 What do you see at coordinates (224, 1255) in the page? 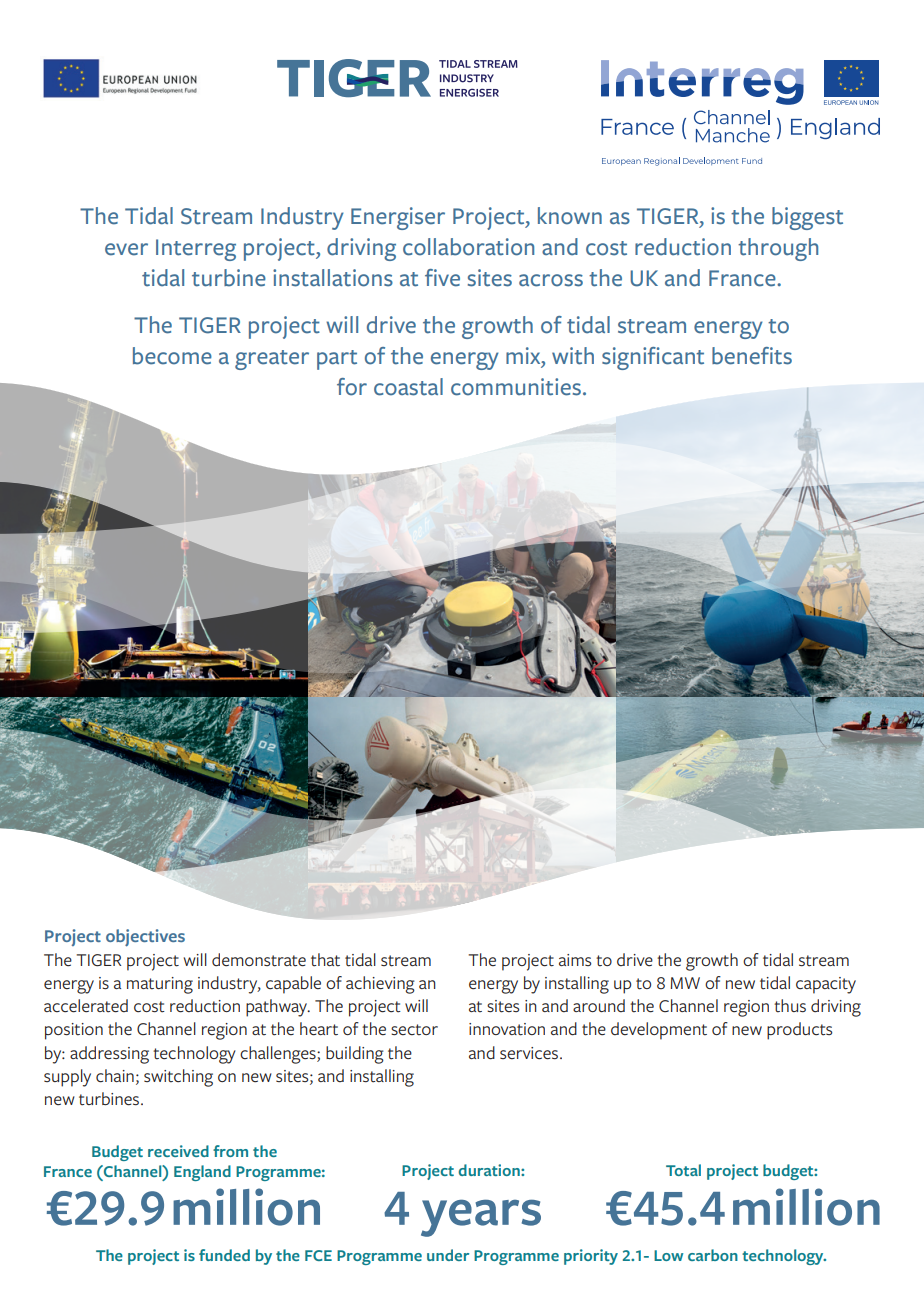
I see `funded` at bounding box center [224, 1255].
